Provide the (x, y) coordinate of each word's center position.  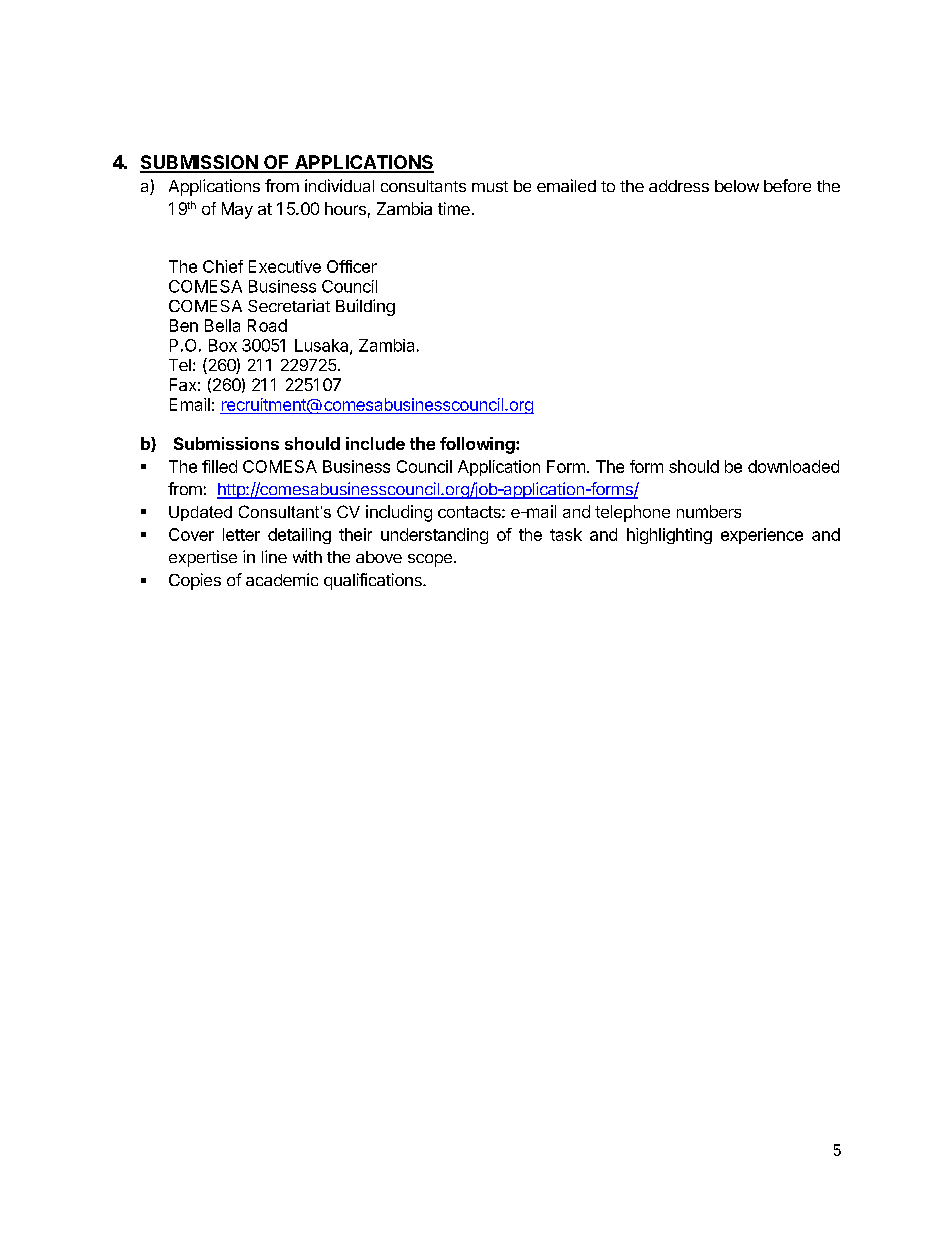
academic (282, 579)
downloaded (793, 466)
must (490, 186)
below (737, 186)
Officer (352, 266)
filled (219, 466)
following (478, 445)
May (237, 210)
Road (267, 325)
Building (365, 307)
